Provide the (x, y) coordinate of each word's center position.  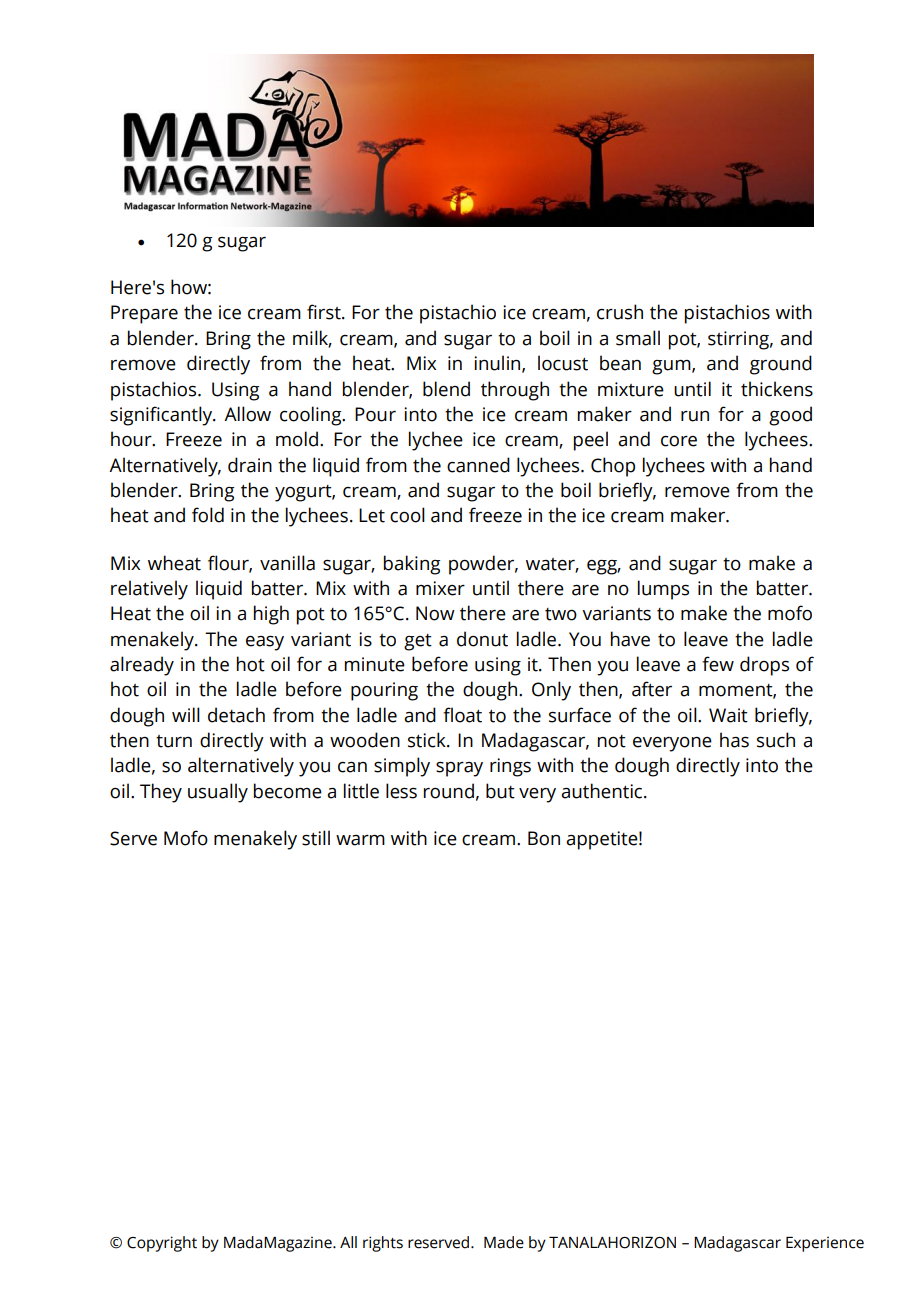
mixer (440, 588)
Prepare (144, 314)
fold (208, 515)
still (316, 838)
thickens (777, 389)
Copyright (162, 1244)
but (500, 791)
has (734, 740)
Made (504, 1242)
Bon (544, 838)
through (515, 391)
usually (218, 793)
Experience (825, 1244)
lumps (663, 590)
